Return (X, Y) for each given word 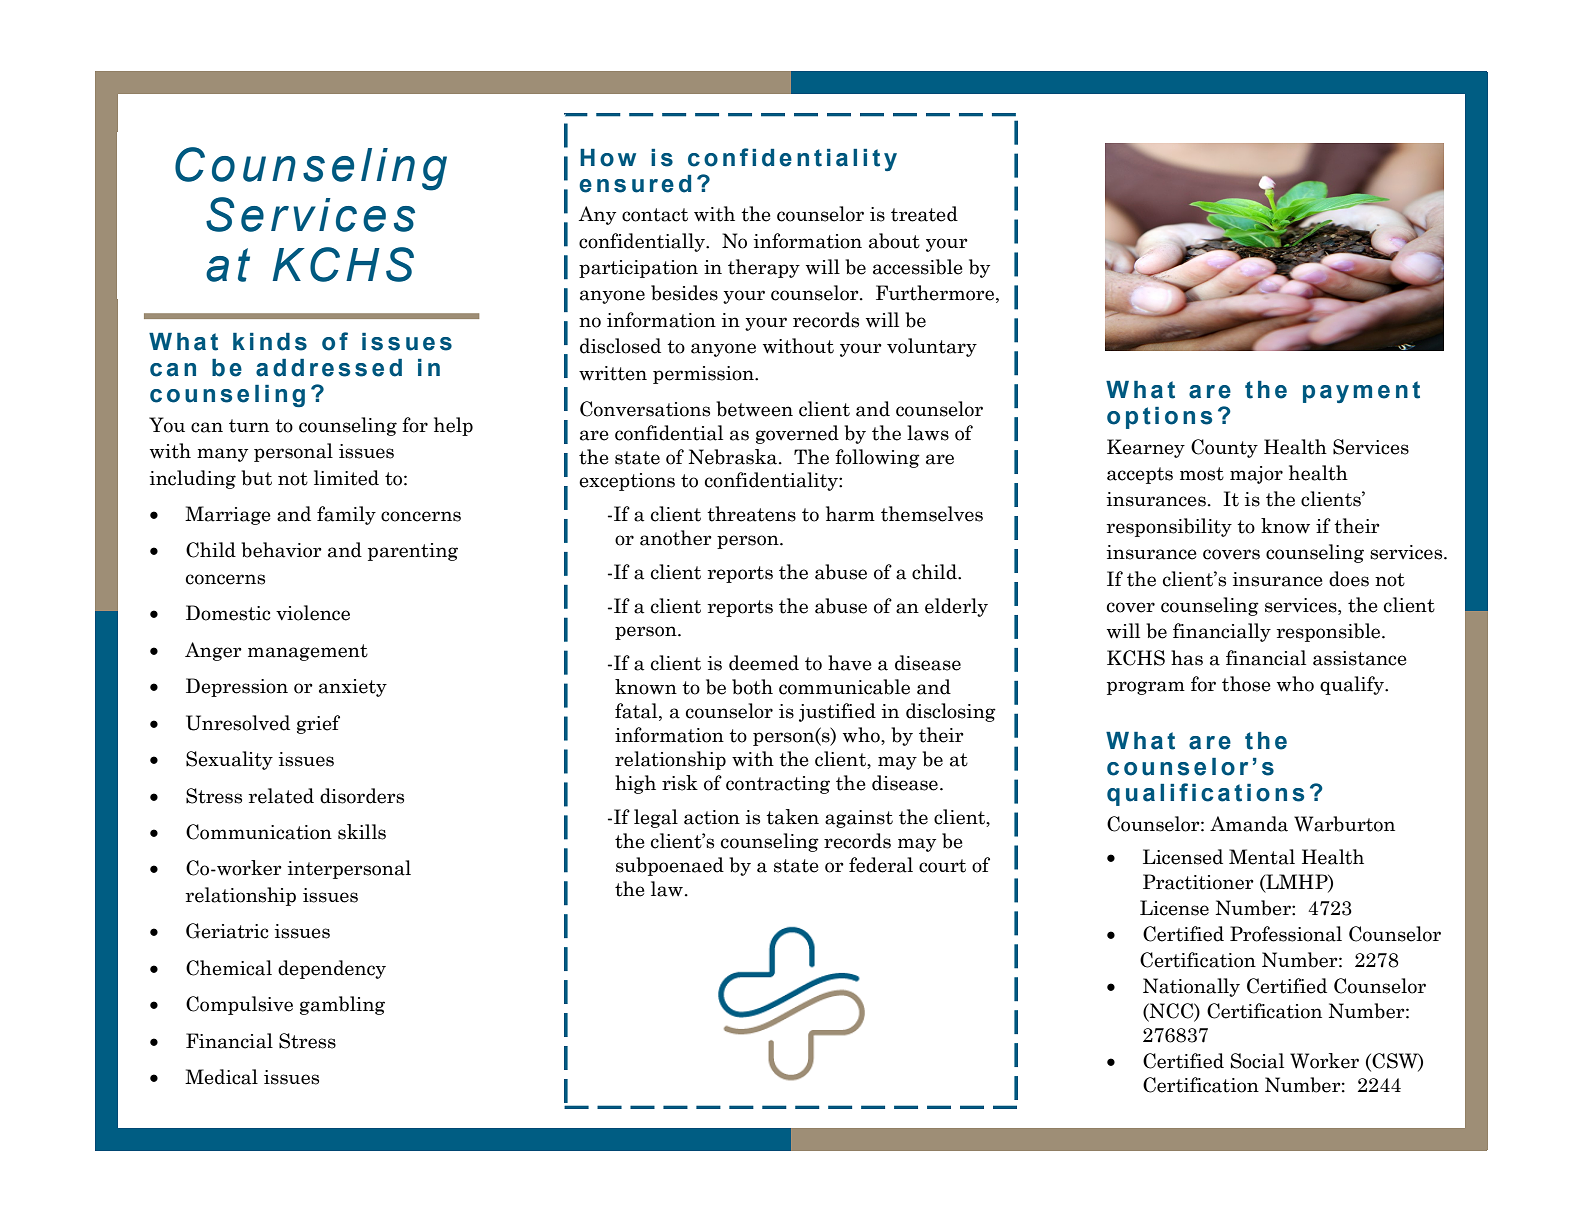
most (1202, 474)
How (608, 158)
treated (924, 214)
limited (346, 478)
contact (655, 215)
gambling (342, 1005)
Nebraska (734, 457)
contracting (778, 785)
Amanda (1249, 824)
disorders (362, 796)
